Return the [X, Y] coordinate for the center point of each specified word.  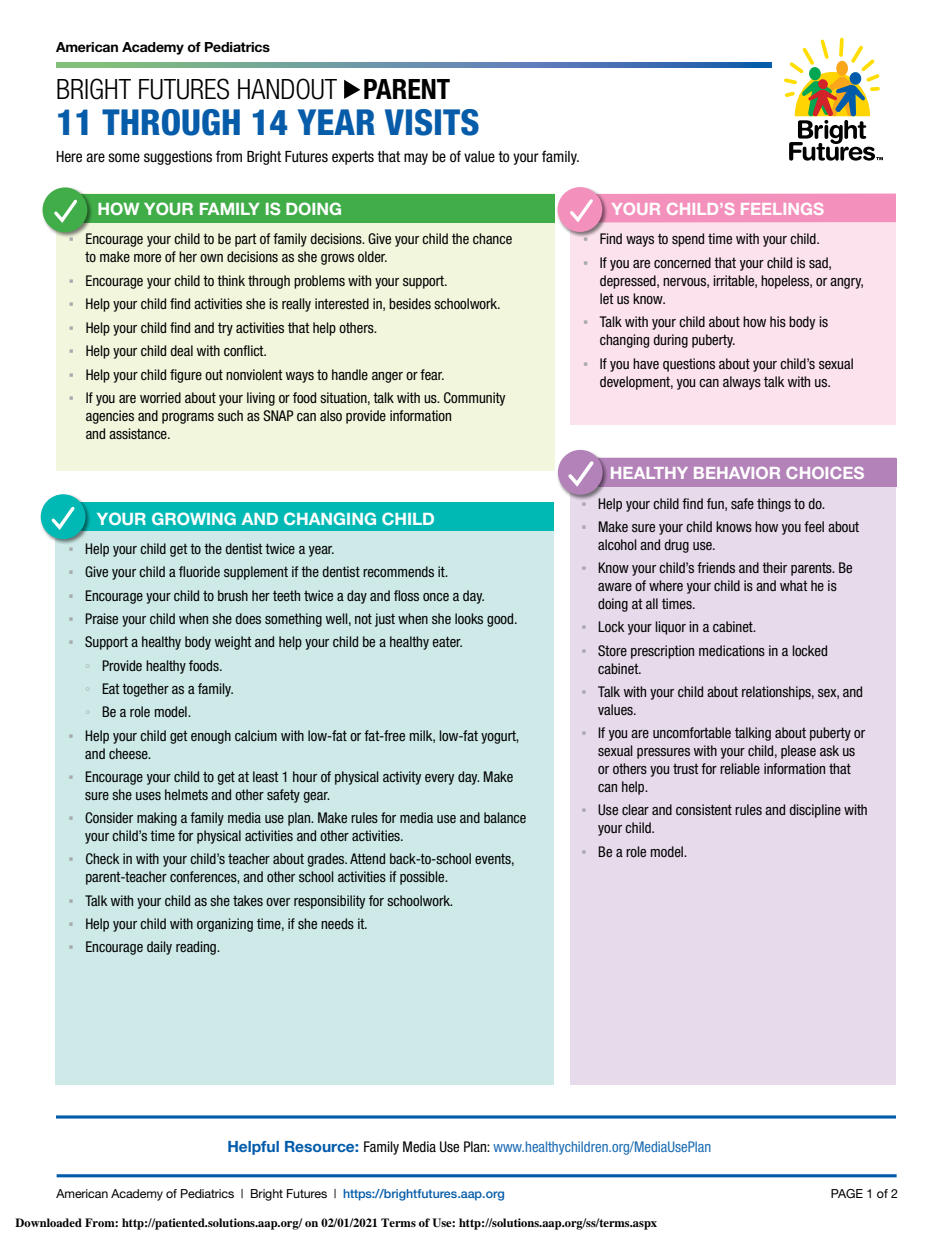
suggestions [178, 158]
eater [447, 641]
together [145, 690]
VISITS [432, 122]
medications [732, 650]
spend [688, 240]
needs [337, 923]
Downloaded [48, 1222]
